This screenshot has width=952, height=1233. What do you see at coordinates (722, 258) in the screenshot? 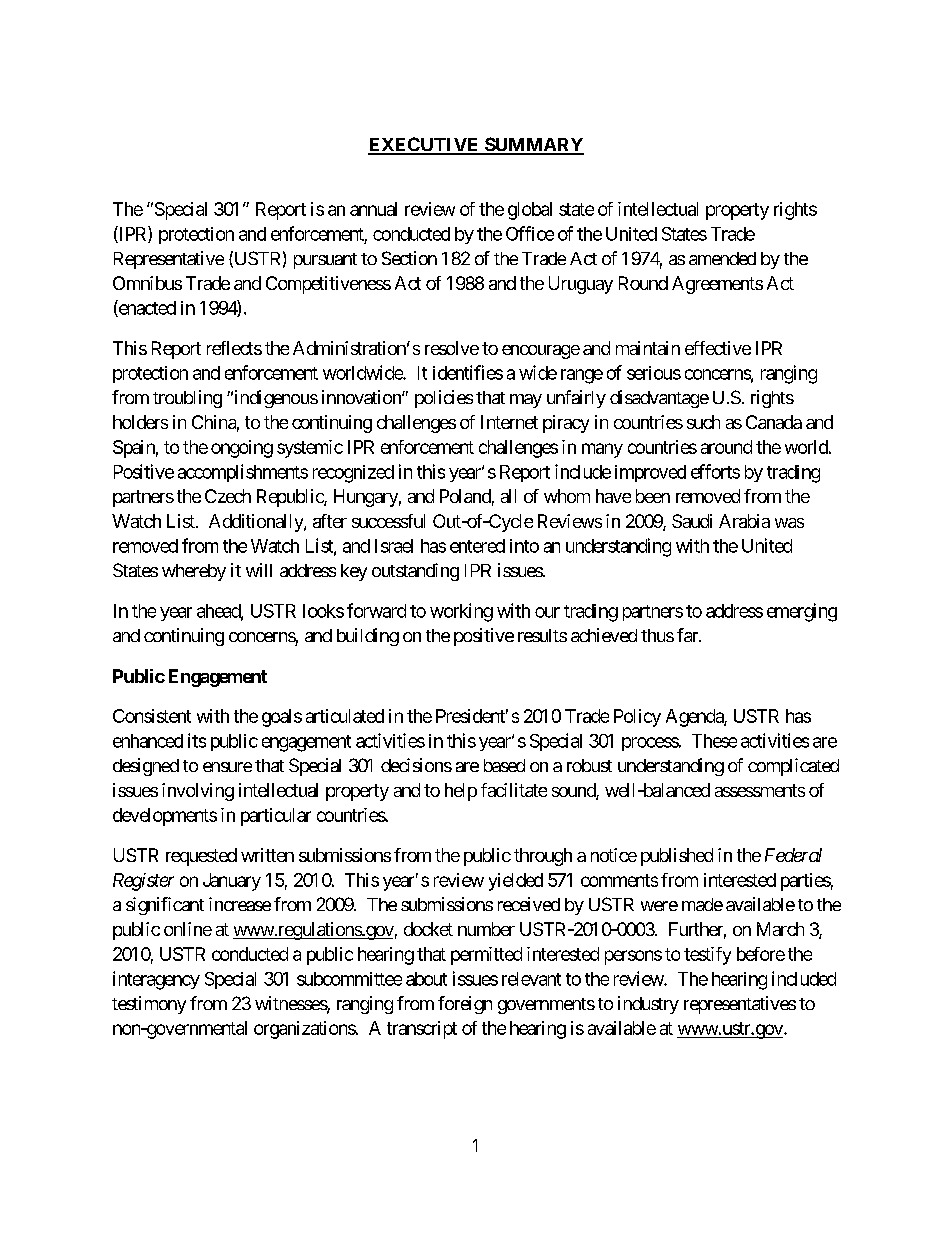
I see `amended` at bounding box center [722, 258].
